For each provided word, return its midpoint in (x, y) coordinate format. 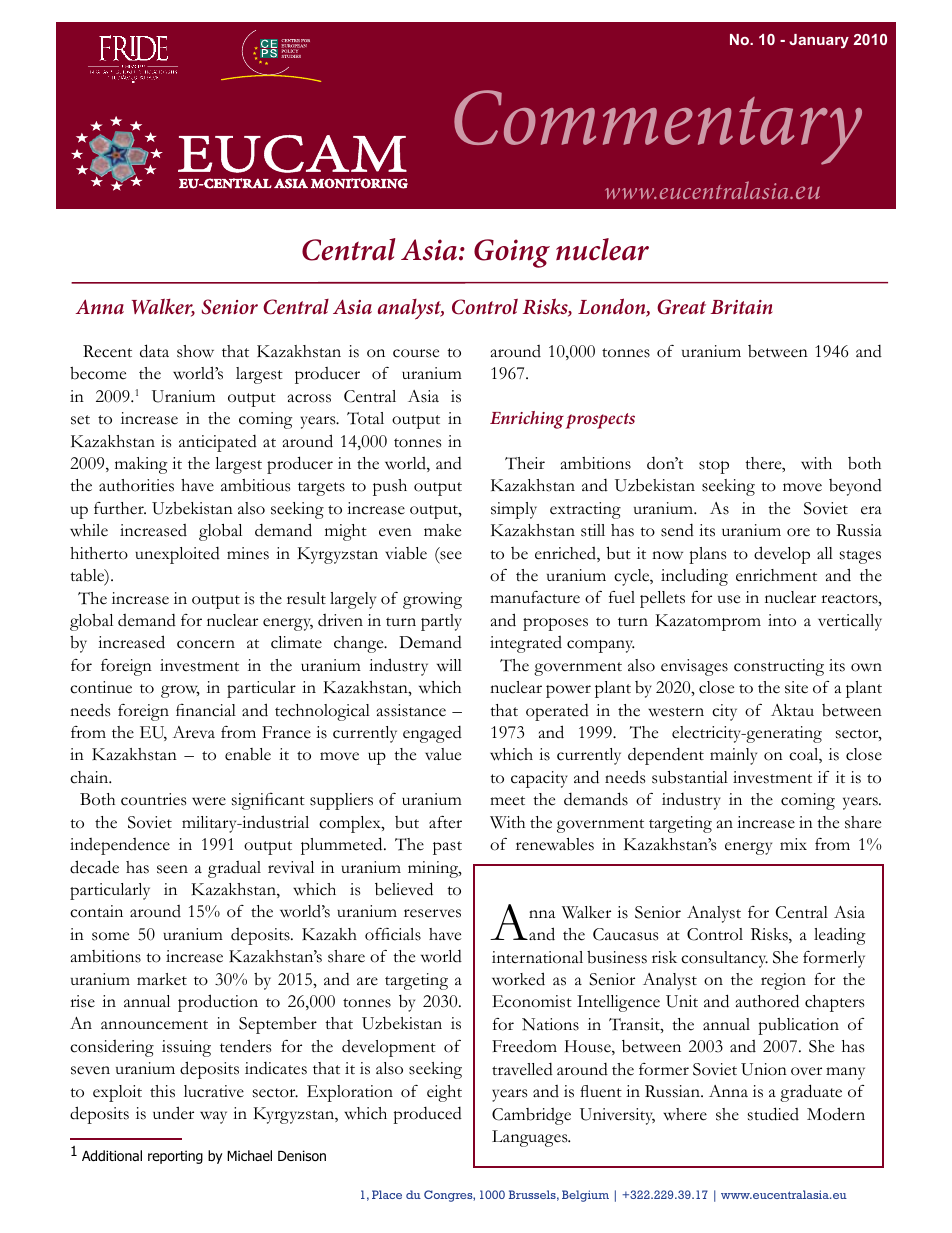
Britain (742, 307)
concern (206, 644)
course (416, 353)
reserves (432, 913)
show (195, 351)
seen (172, 869)
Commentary (658, 127)
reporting (175, 1157)
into (782, 620)
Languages (531, 1138)
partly (441, 622)
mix (793, 844)
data (154, 351)
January (819, 41)
